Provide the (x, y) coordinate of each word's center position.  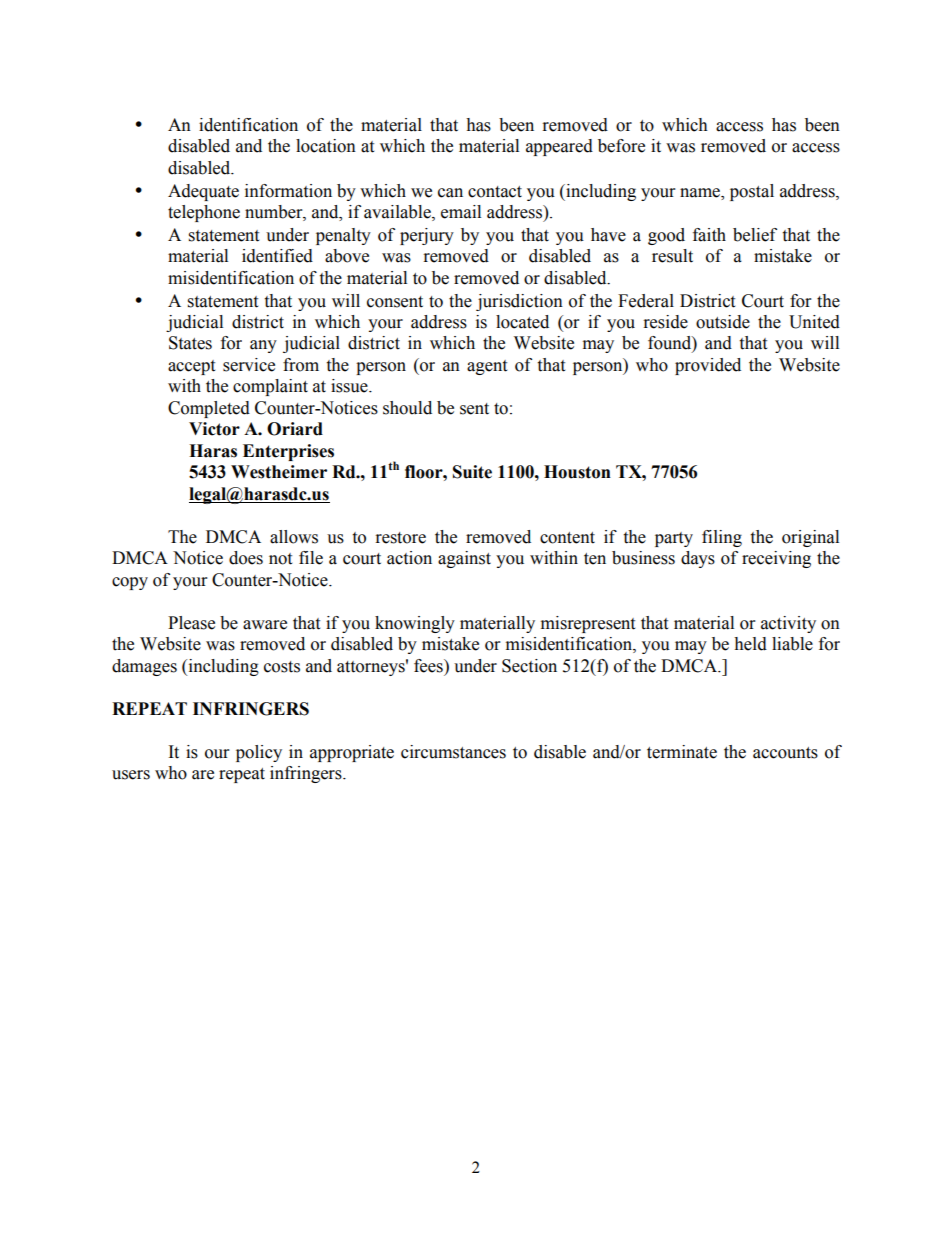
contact (495, 192)
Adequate (203, 192)
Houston (577, 472)
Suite (472, 472)
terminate (682, 752)
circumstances (453, 752)
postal (752, 192)
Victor (214, 429)
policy (259, 753)
